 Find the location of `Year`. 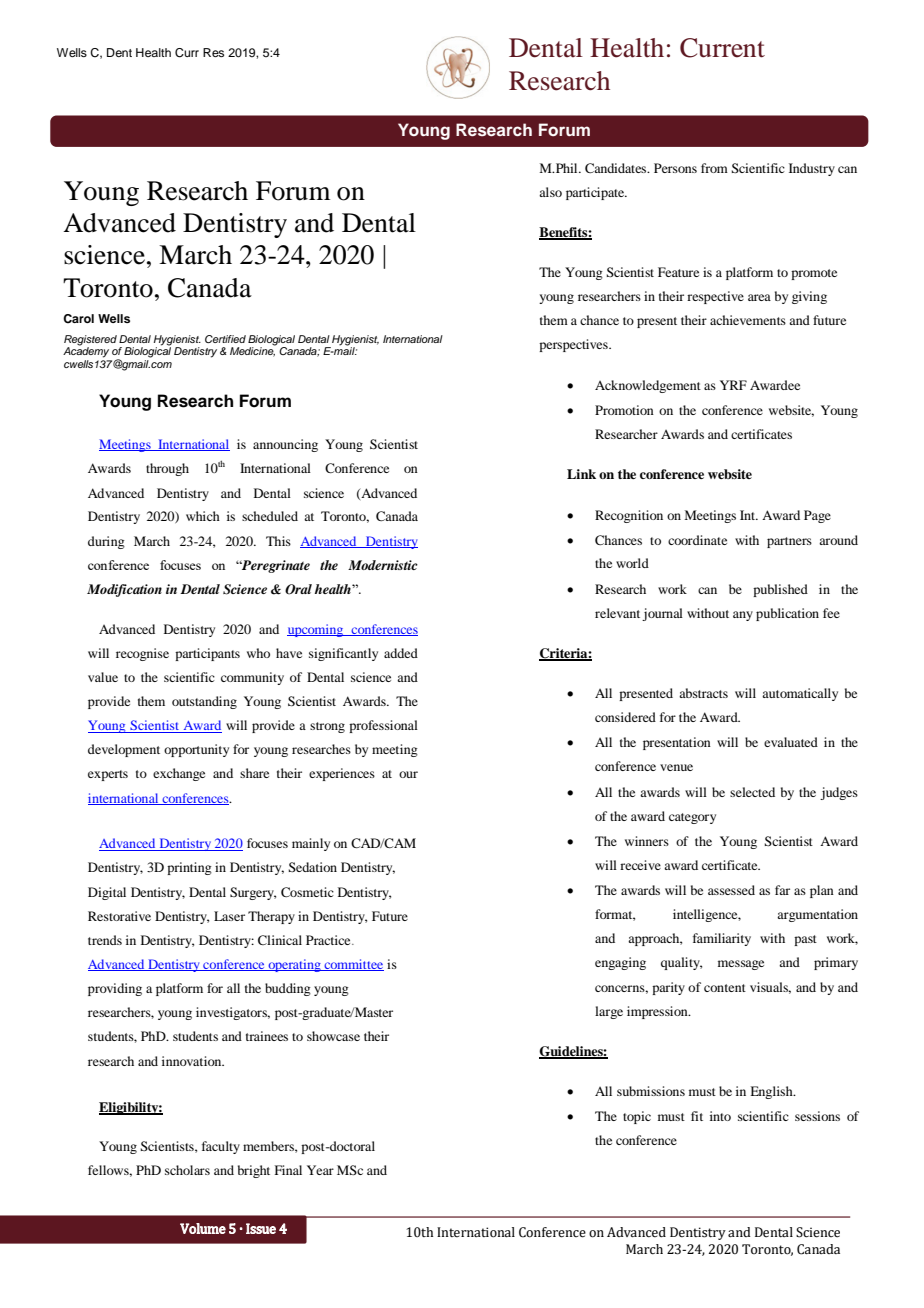

Year is located at coordinates (320, 1170).
